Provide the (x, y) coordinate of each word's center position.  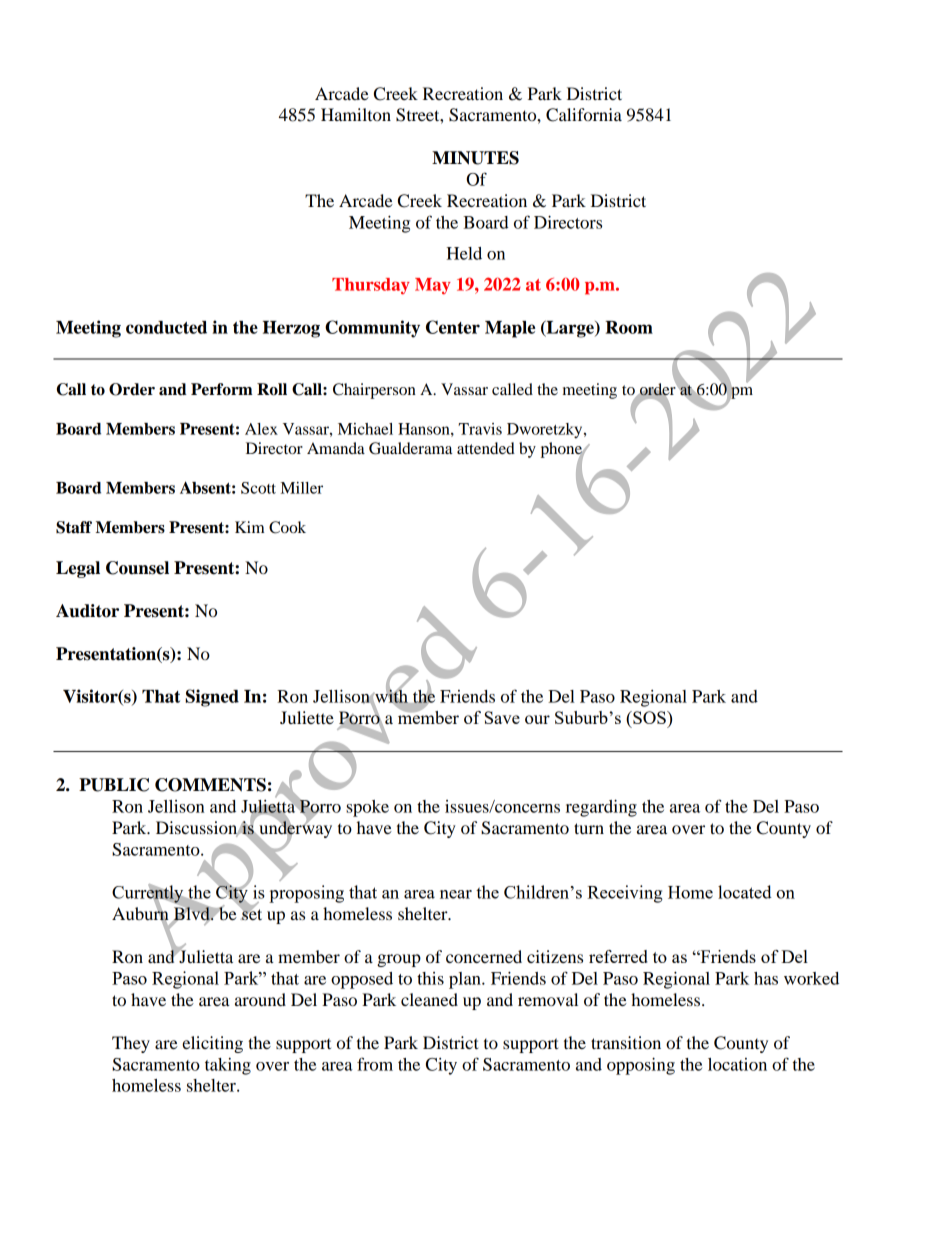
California (584, 115)
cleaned (429, 999)
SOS (649, 717)
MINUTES (475, 158)
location (737, 1064)
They (131, 1044)
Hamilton (356, 114)
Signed (212, 698)
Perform (222, 389)
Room (629, 327)
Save (502, 717)
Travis (480, 429)
